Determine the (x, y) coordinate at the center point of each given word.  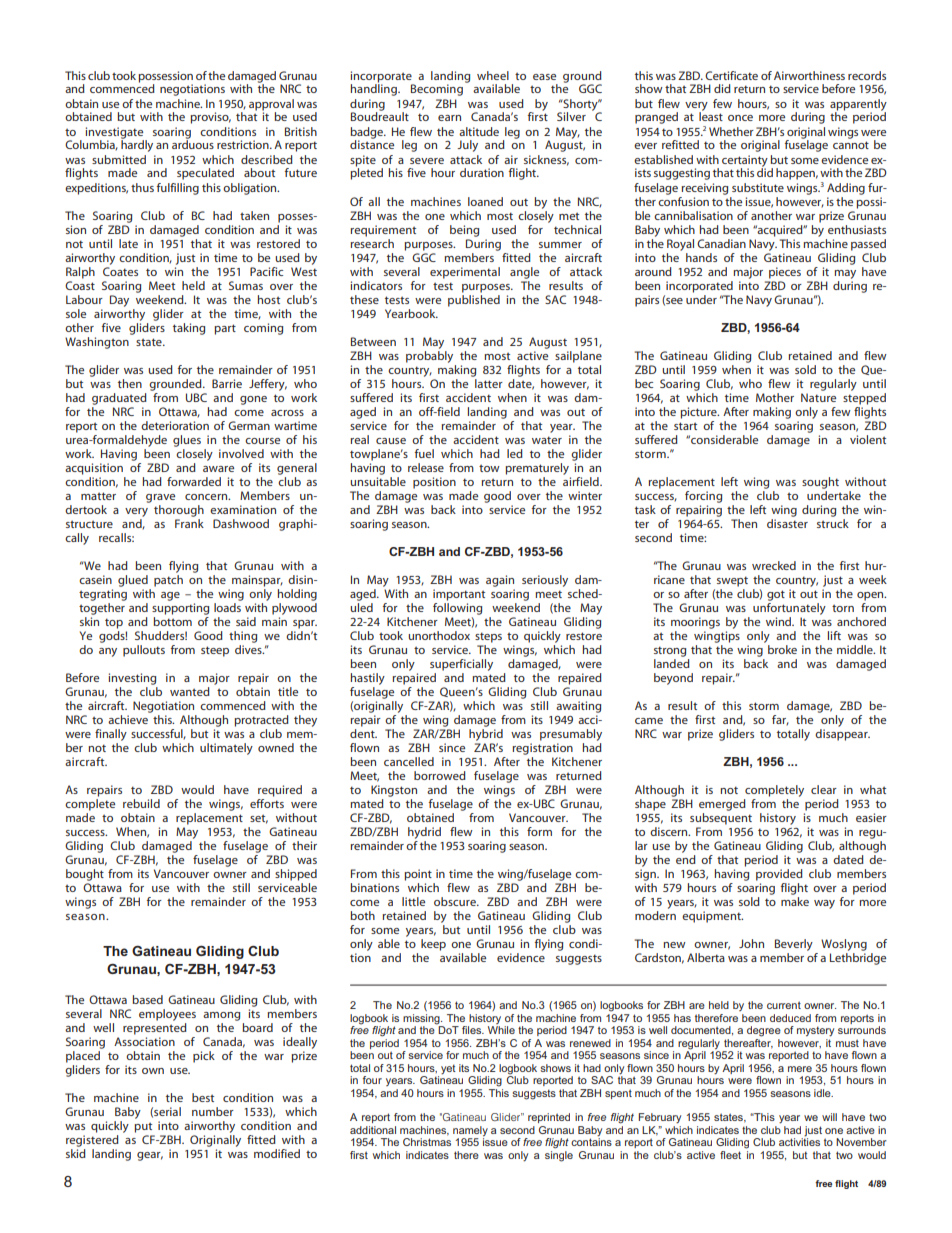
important (459, 595)
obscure (456, 901)
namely (470, 1132)
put (143, 1127)
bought (85, 875)
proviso (210, 118)
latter (489, 383)
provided (779, 875)
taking (189, 329)
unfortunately (789, 609)
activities (799, 1141)
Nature (818, 397)
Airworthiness (809, 75)
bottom (172, 621)
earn (449, 118)
